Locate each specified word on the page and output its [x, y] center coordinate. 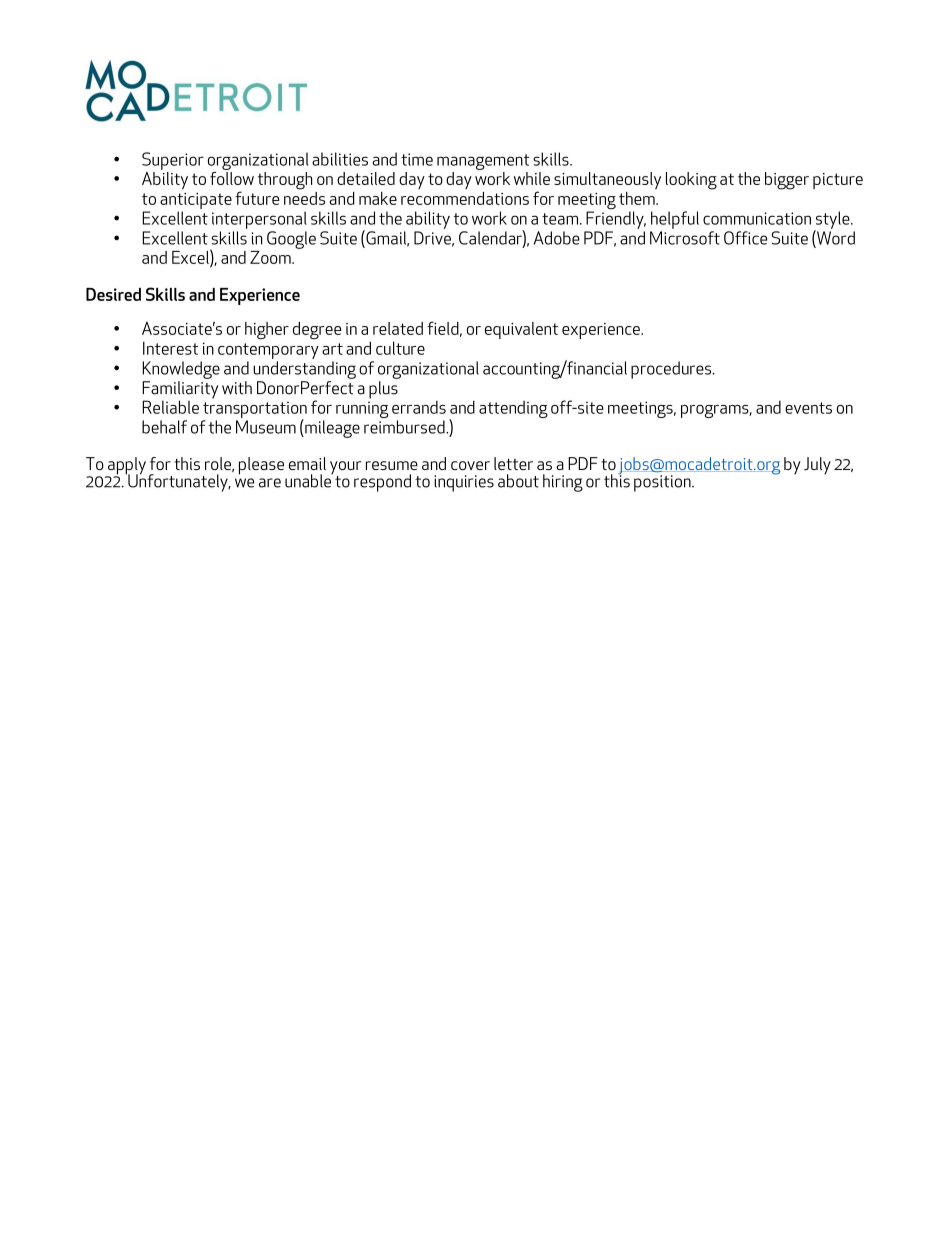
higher [267, 330]
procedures [672, 370]
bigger [787, 181]
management [483, 162]
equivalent [521, 330]
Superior [173, 161]
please [261, 466]
